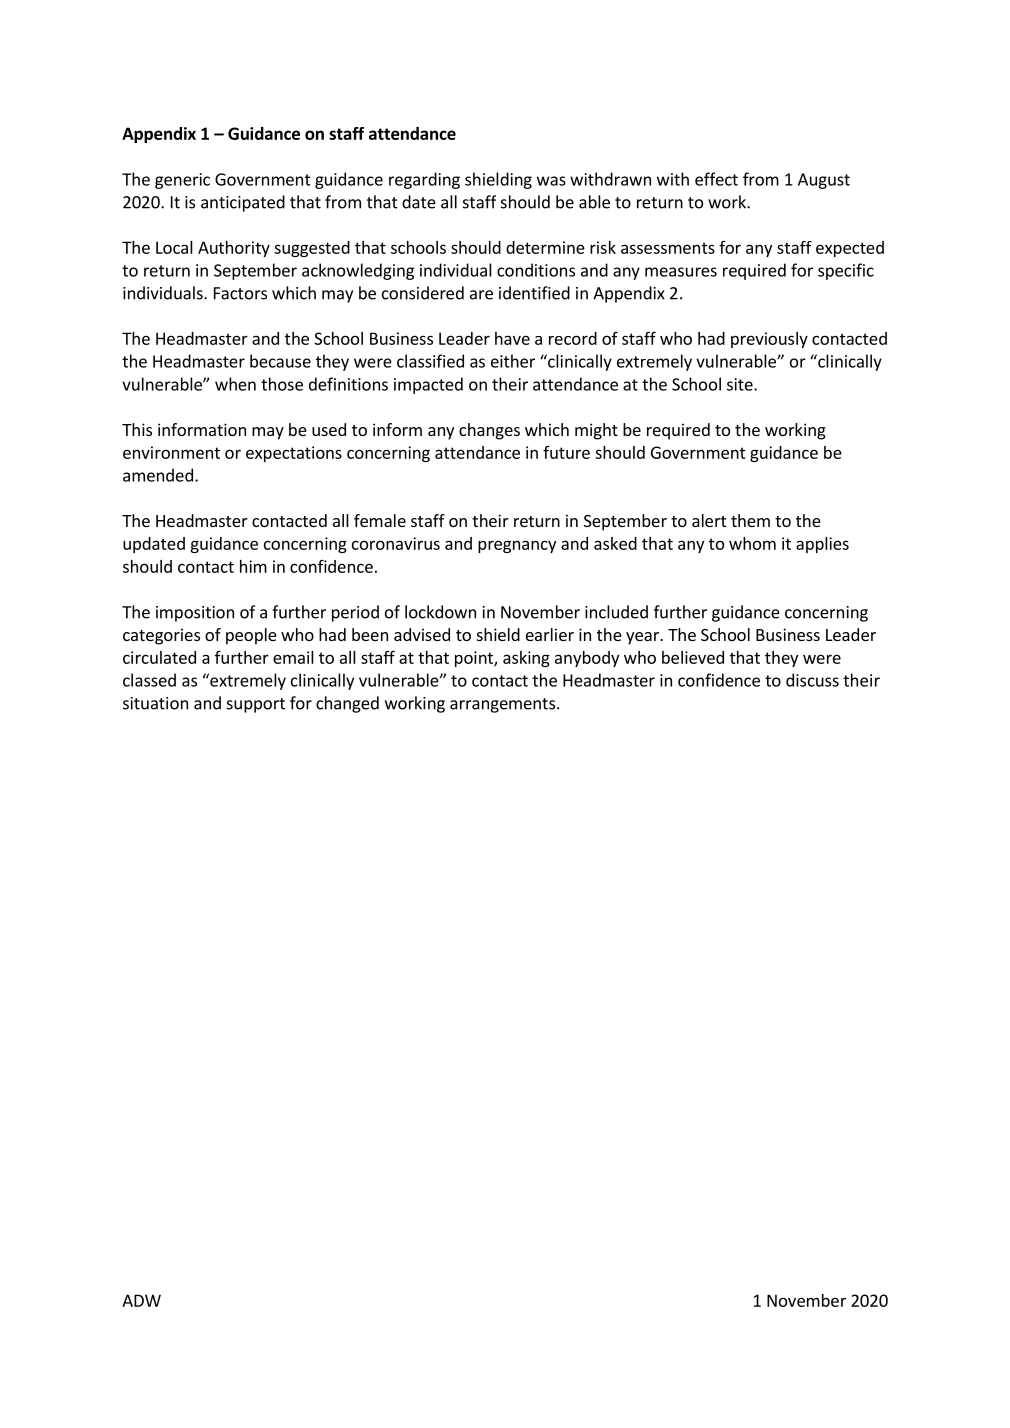 The height and width of the screenshot is (1428, 1010). Describe the element at coordinates (545, 247) in the screenshot. I see `determine` at that location.
